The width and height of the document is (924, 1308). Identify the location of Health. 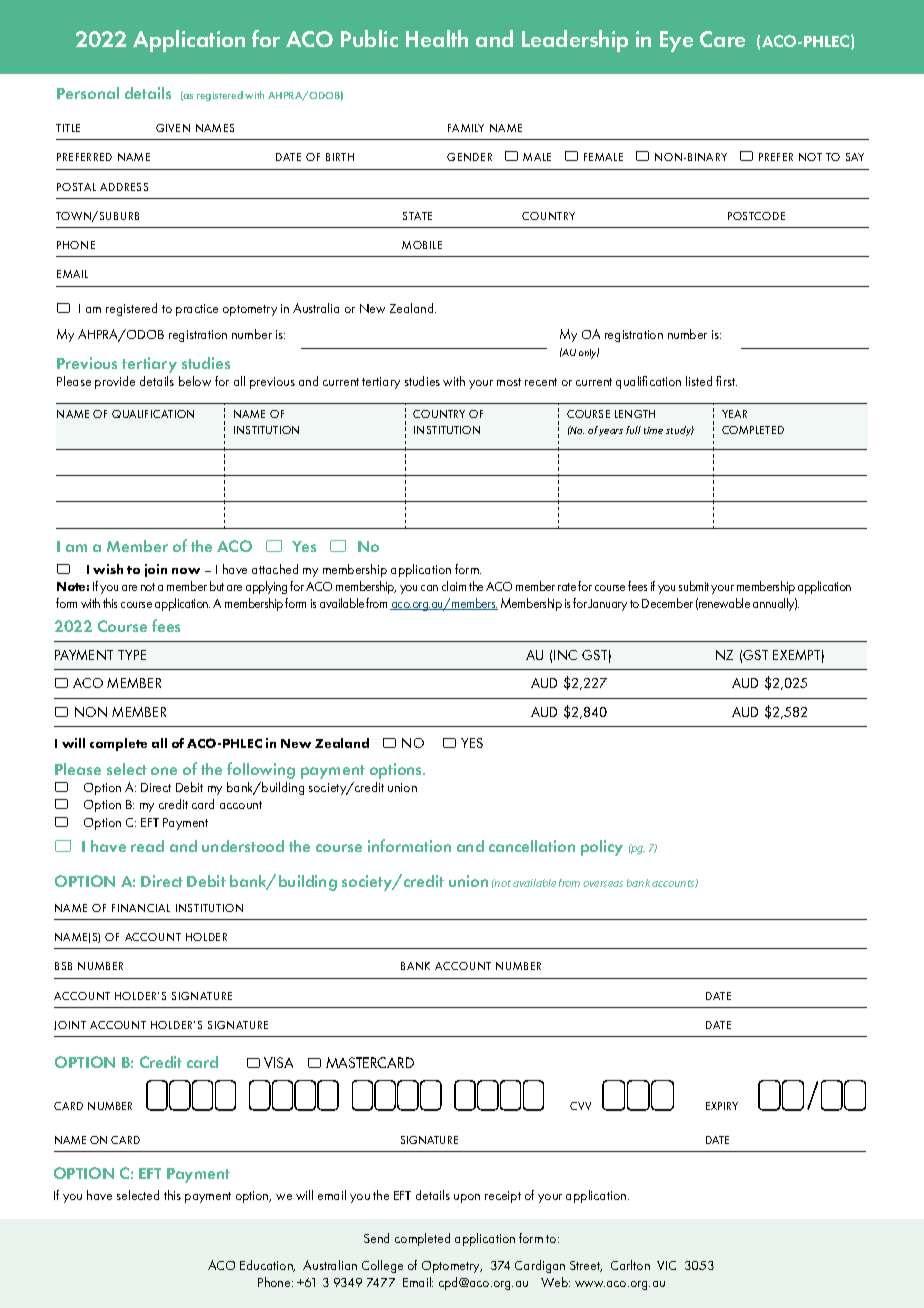
(437, 38).
